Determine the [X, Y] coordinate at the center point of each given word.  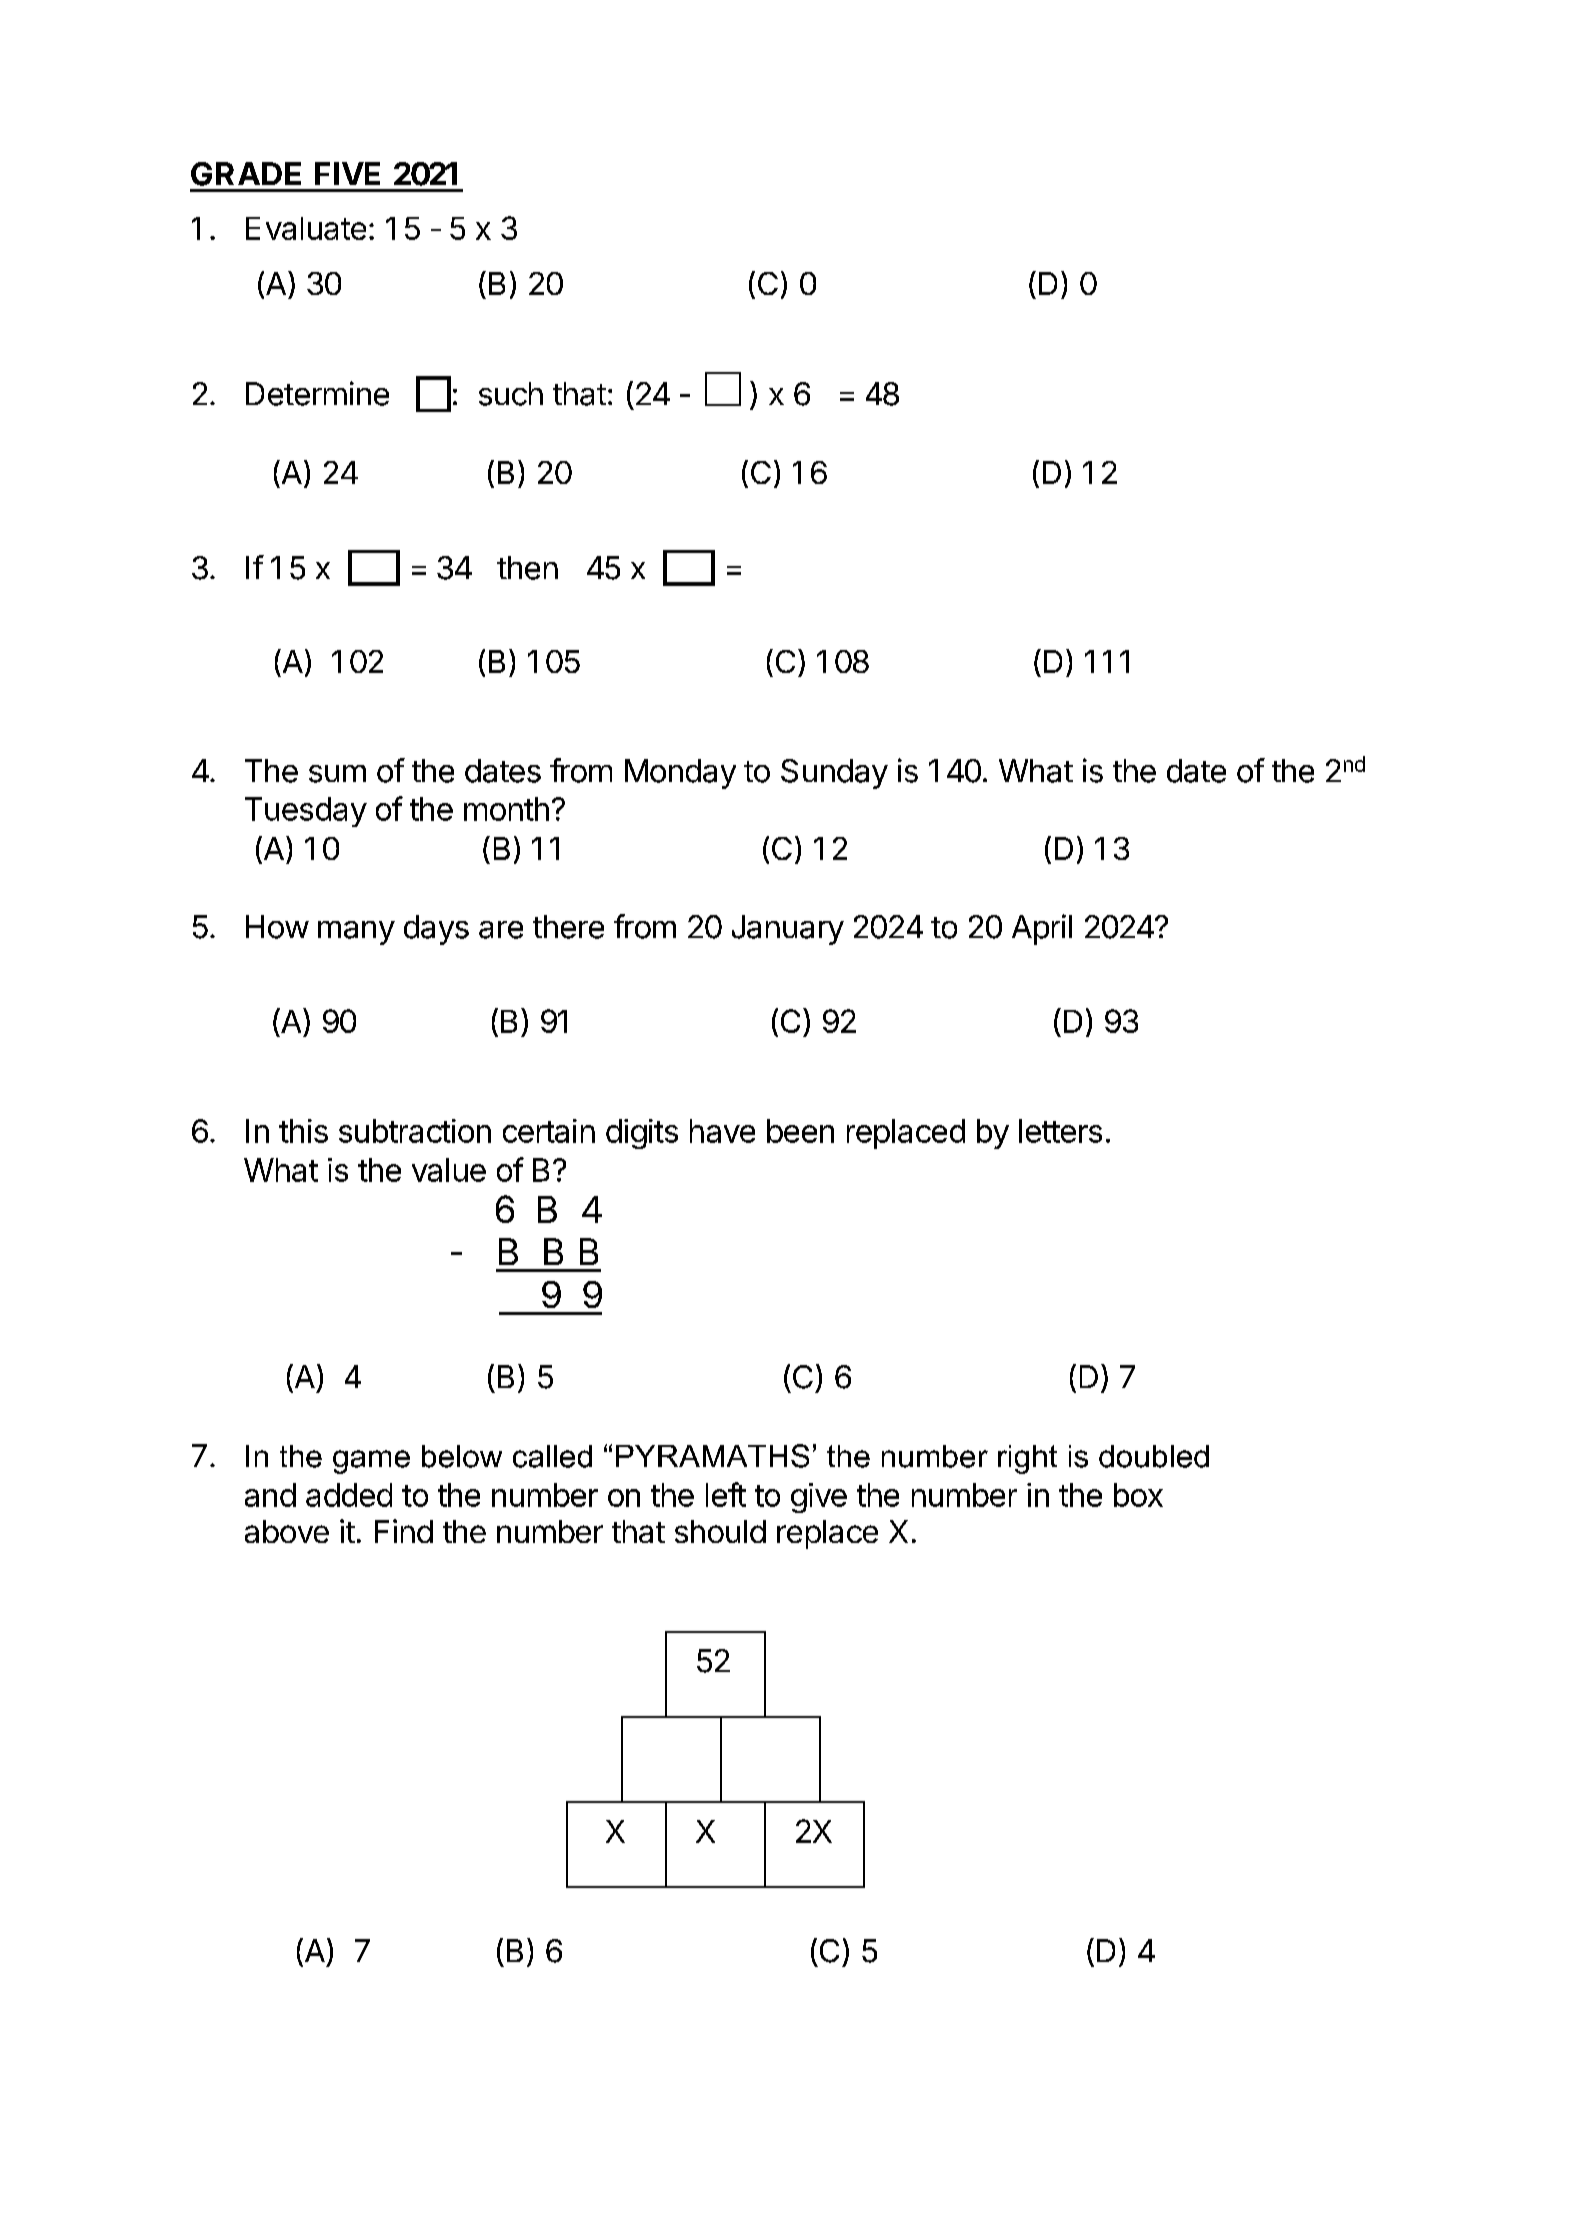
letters [1060, 1131]
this [303, 1131]
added [349, 1495]
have [722, 1131]
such [511, 394]
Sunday [834, 774]
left [726, 1494]
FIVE [347, 173]
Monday [680, 774]
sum [337, 774]
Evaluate [306, 228]
